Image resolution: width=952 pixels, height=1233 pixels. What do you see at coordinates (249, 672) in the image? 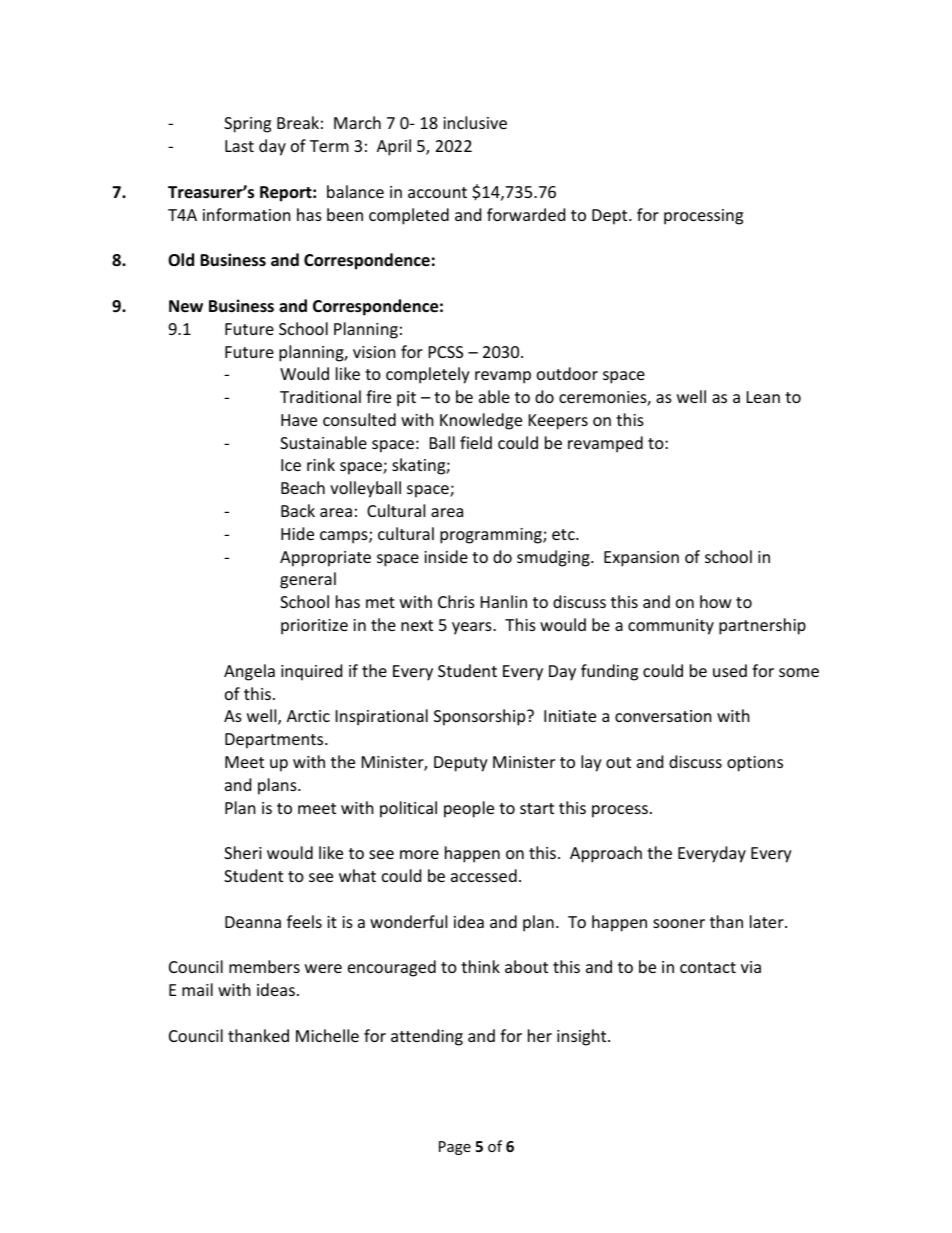
I see `Angela` at bounding box center [249, 672].
